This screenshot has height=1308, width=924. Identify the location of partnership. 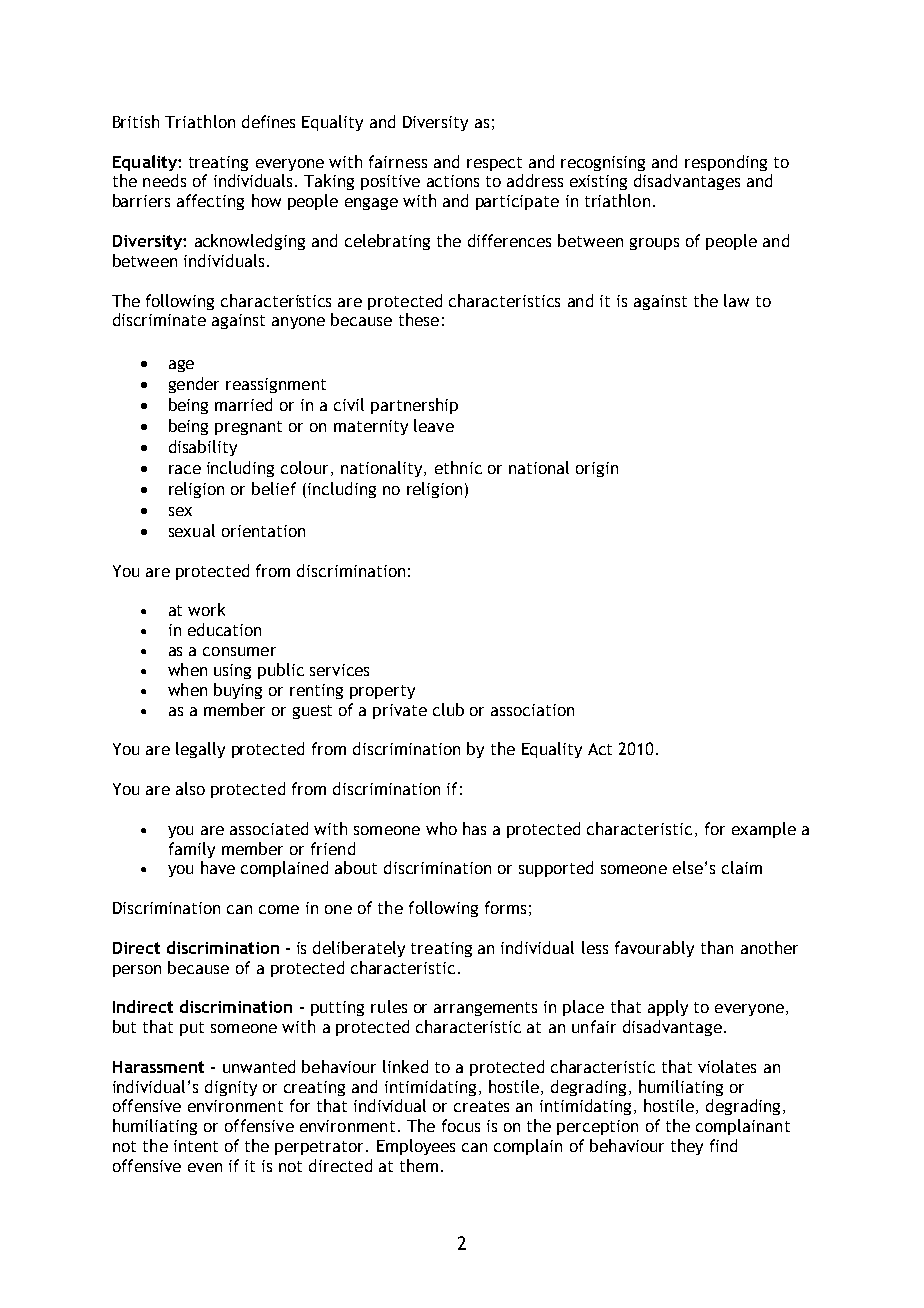
(414, 406).
